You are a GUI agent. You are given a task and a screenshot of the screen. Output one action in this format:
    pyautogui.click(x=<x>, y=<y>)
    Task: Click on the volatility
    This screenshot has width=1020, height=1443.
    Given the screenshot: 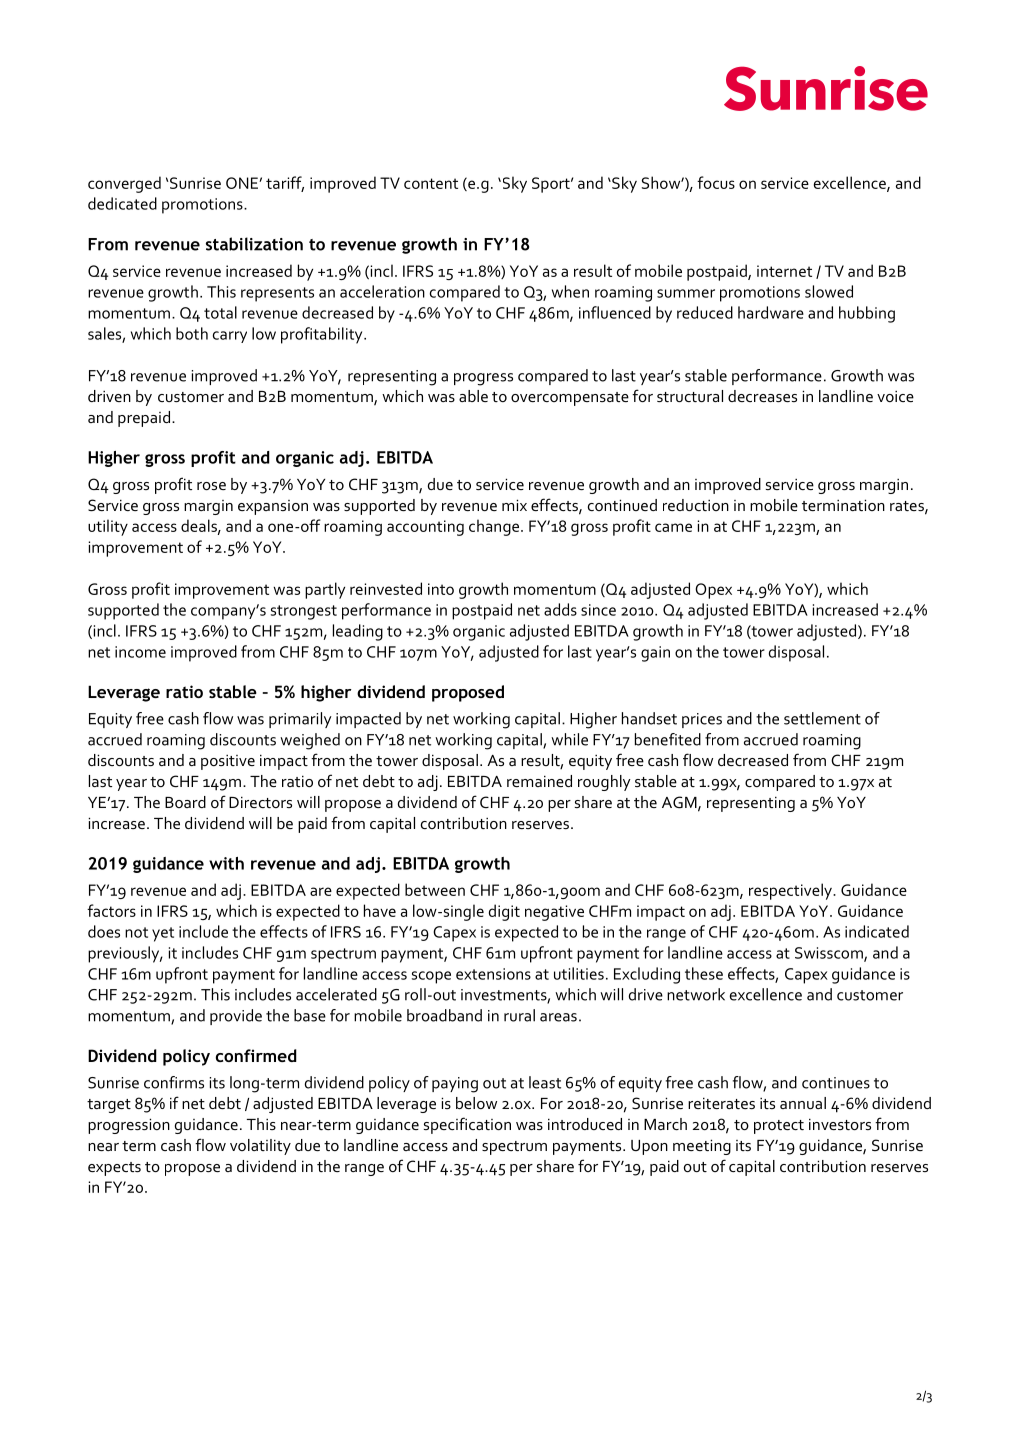 What is the action you would take?
    pyautogui.click(x=260, y=1147)
